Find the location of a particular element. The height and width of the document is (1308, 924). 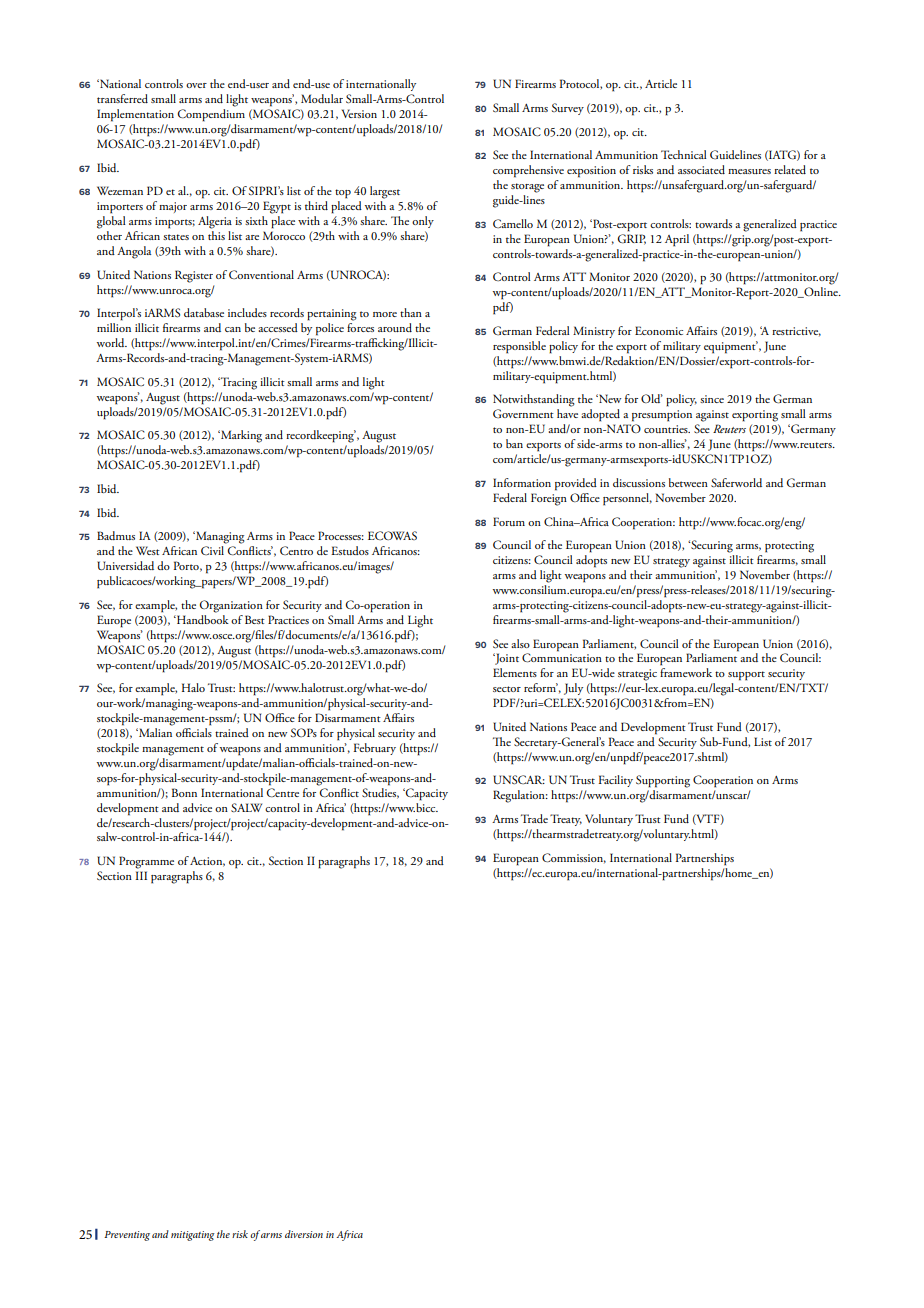

Technical is located at coordinates (684, 154).
